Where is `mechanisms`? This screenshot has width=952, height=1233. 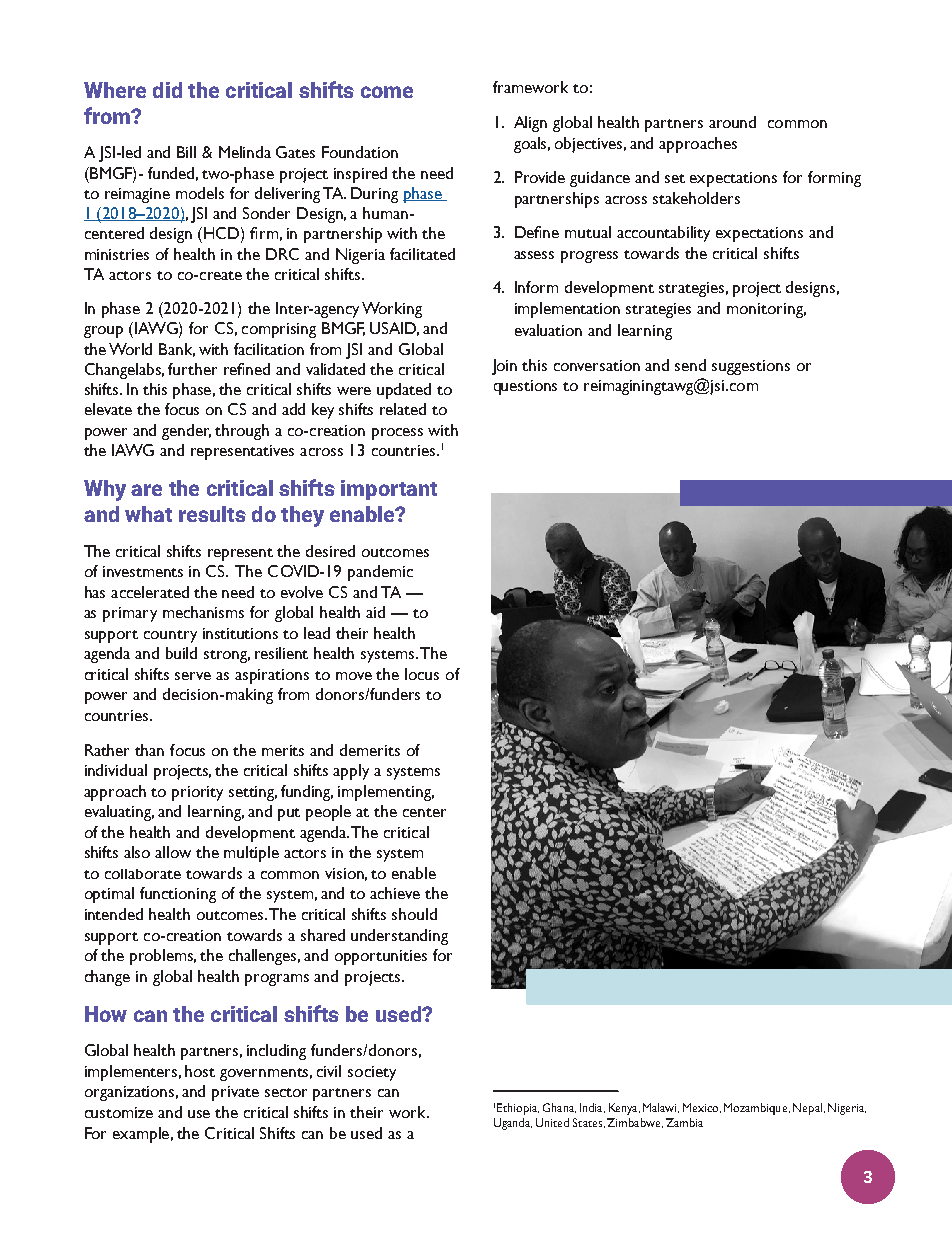 mechanisms is located at coordinates (203, 612).
